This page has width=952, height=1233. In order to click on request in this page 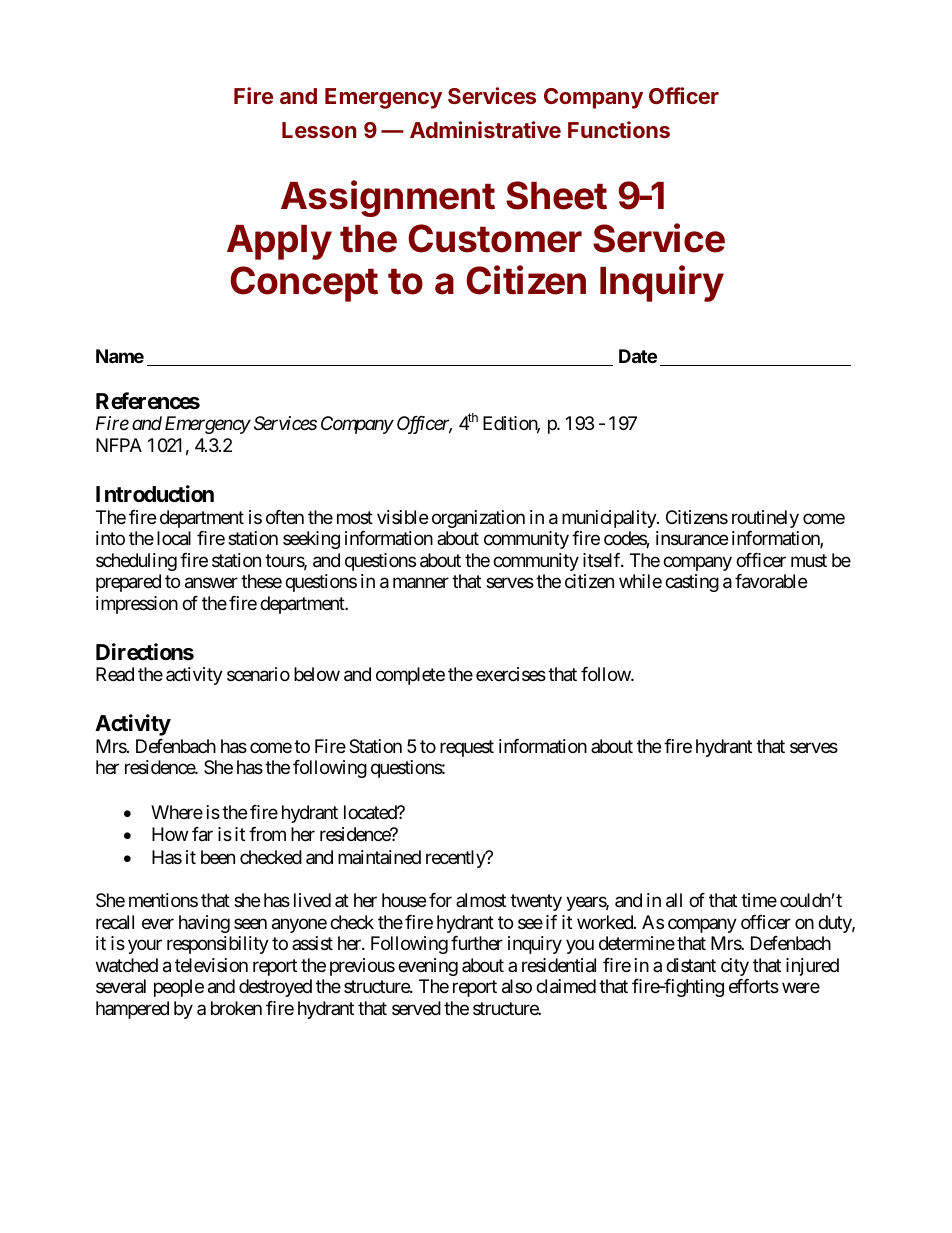, I will do `click(467, 748)`.
